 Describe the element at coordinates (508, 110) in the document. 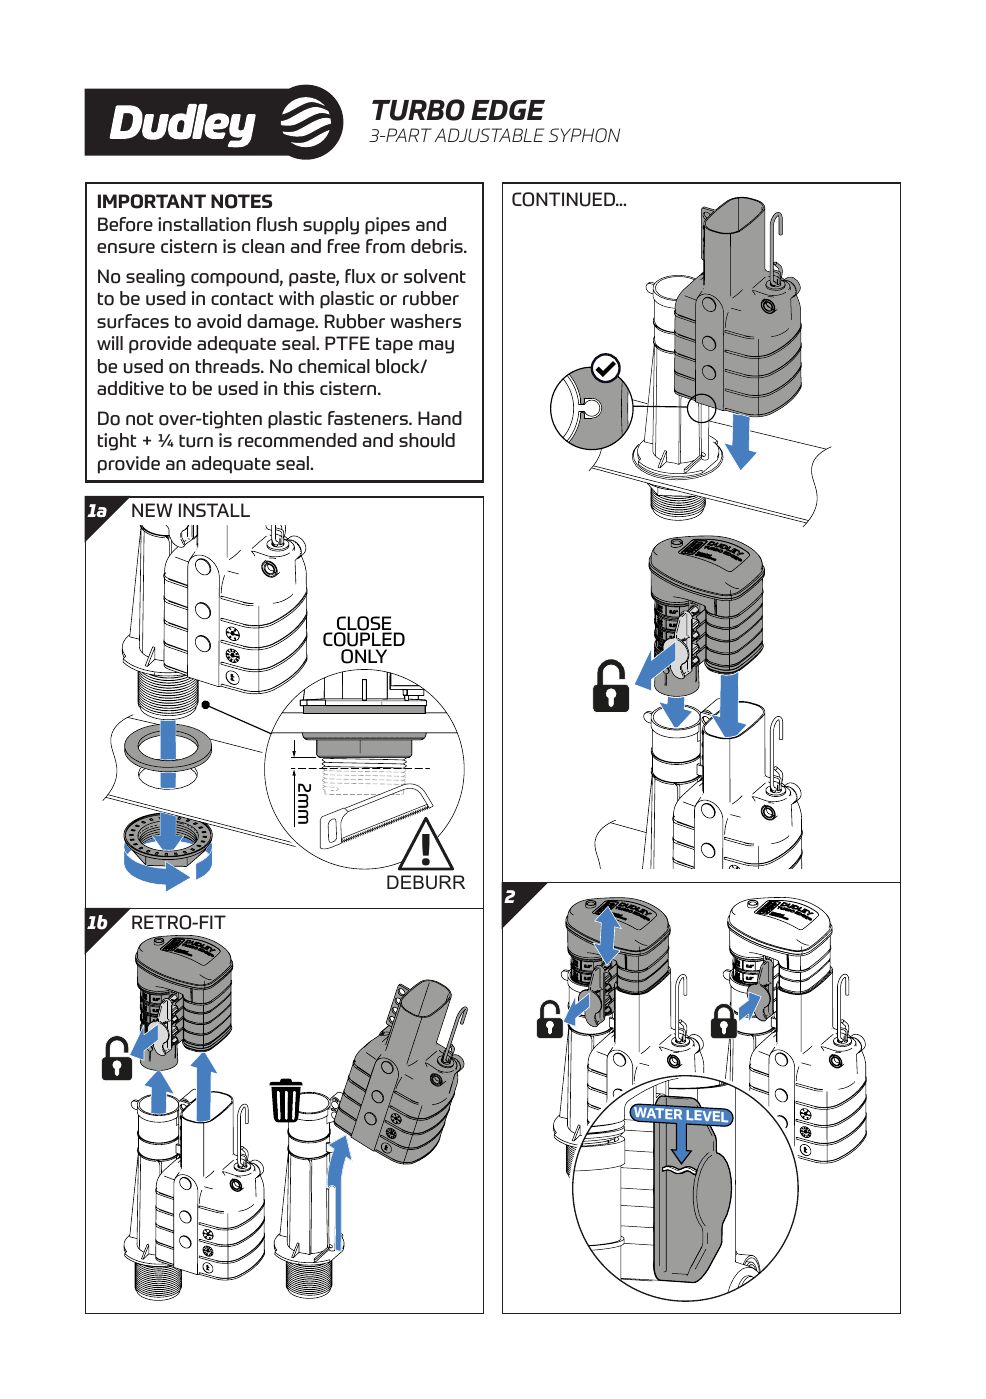

I see `EDGE` at that location.
